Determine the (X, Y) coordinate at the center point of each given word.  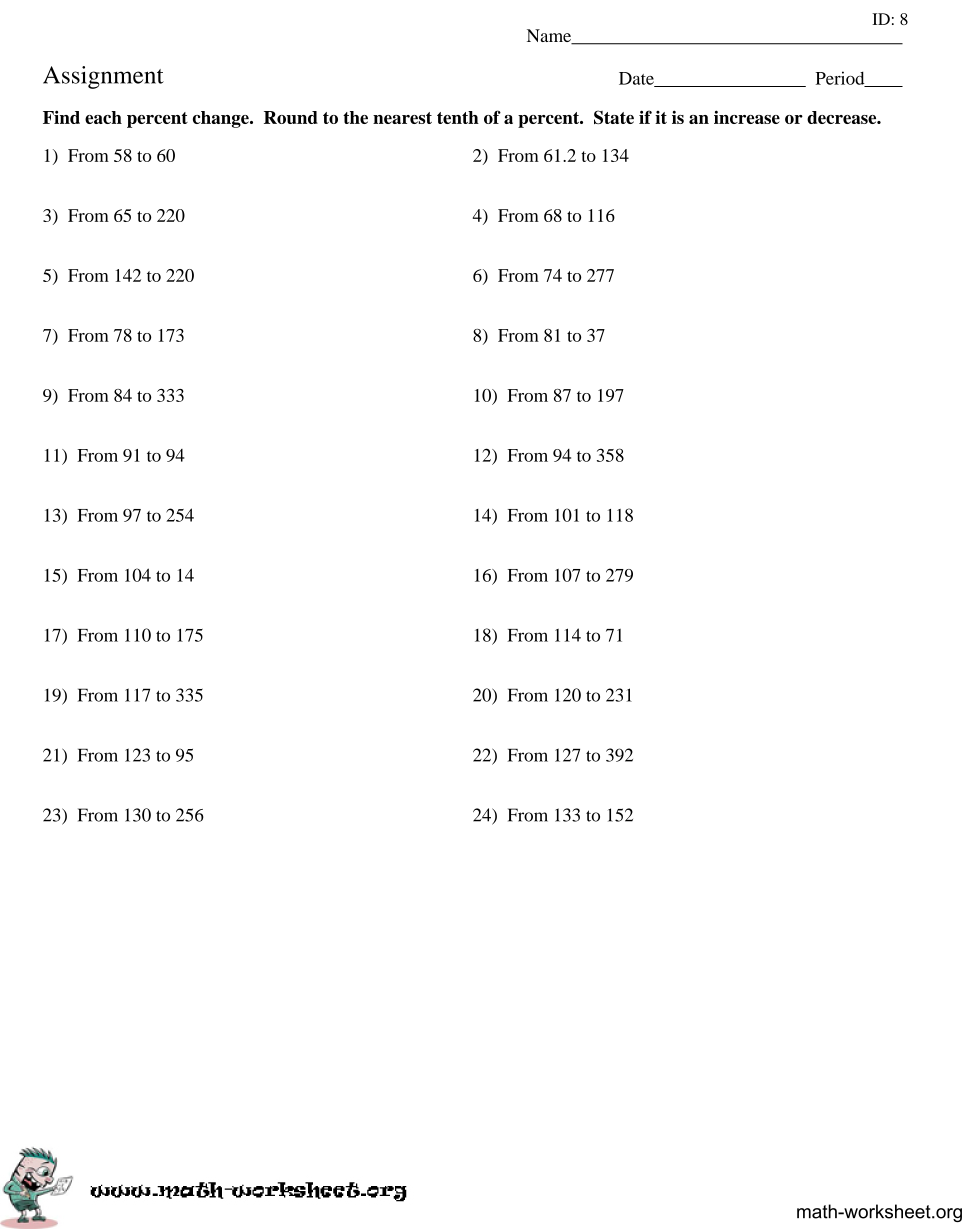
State (614, 117)
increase (747, 117)
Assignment (103, 77)
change (222, 119)
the (355, 117)
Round (291, 117)
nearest (402, 118)
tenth (458, 117)
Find (61, 117)
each (103, 117)
